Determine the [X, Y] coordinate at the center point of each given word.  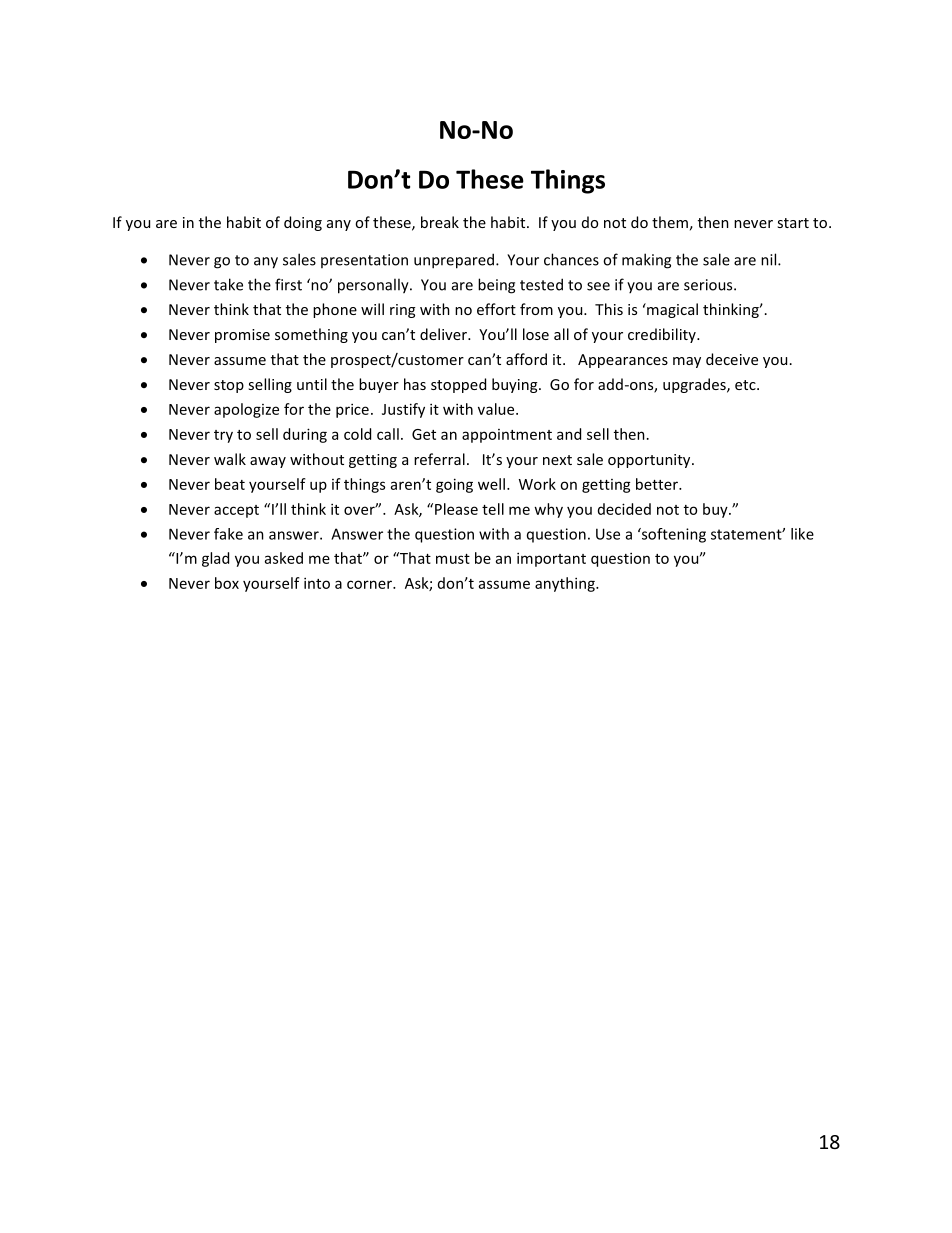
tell [493, 509]
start [793, 223]
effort [496, 309]
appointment [507, 436]
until [312, 384]
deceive [732, 359]
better [658, 484]
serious [709, 285]
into [317, 583]
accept [236, 511]
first [288, 284]
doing [303, 223]
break [440, 222]
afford [526, 359]
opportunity [650, 461]
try [223, 436]
